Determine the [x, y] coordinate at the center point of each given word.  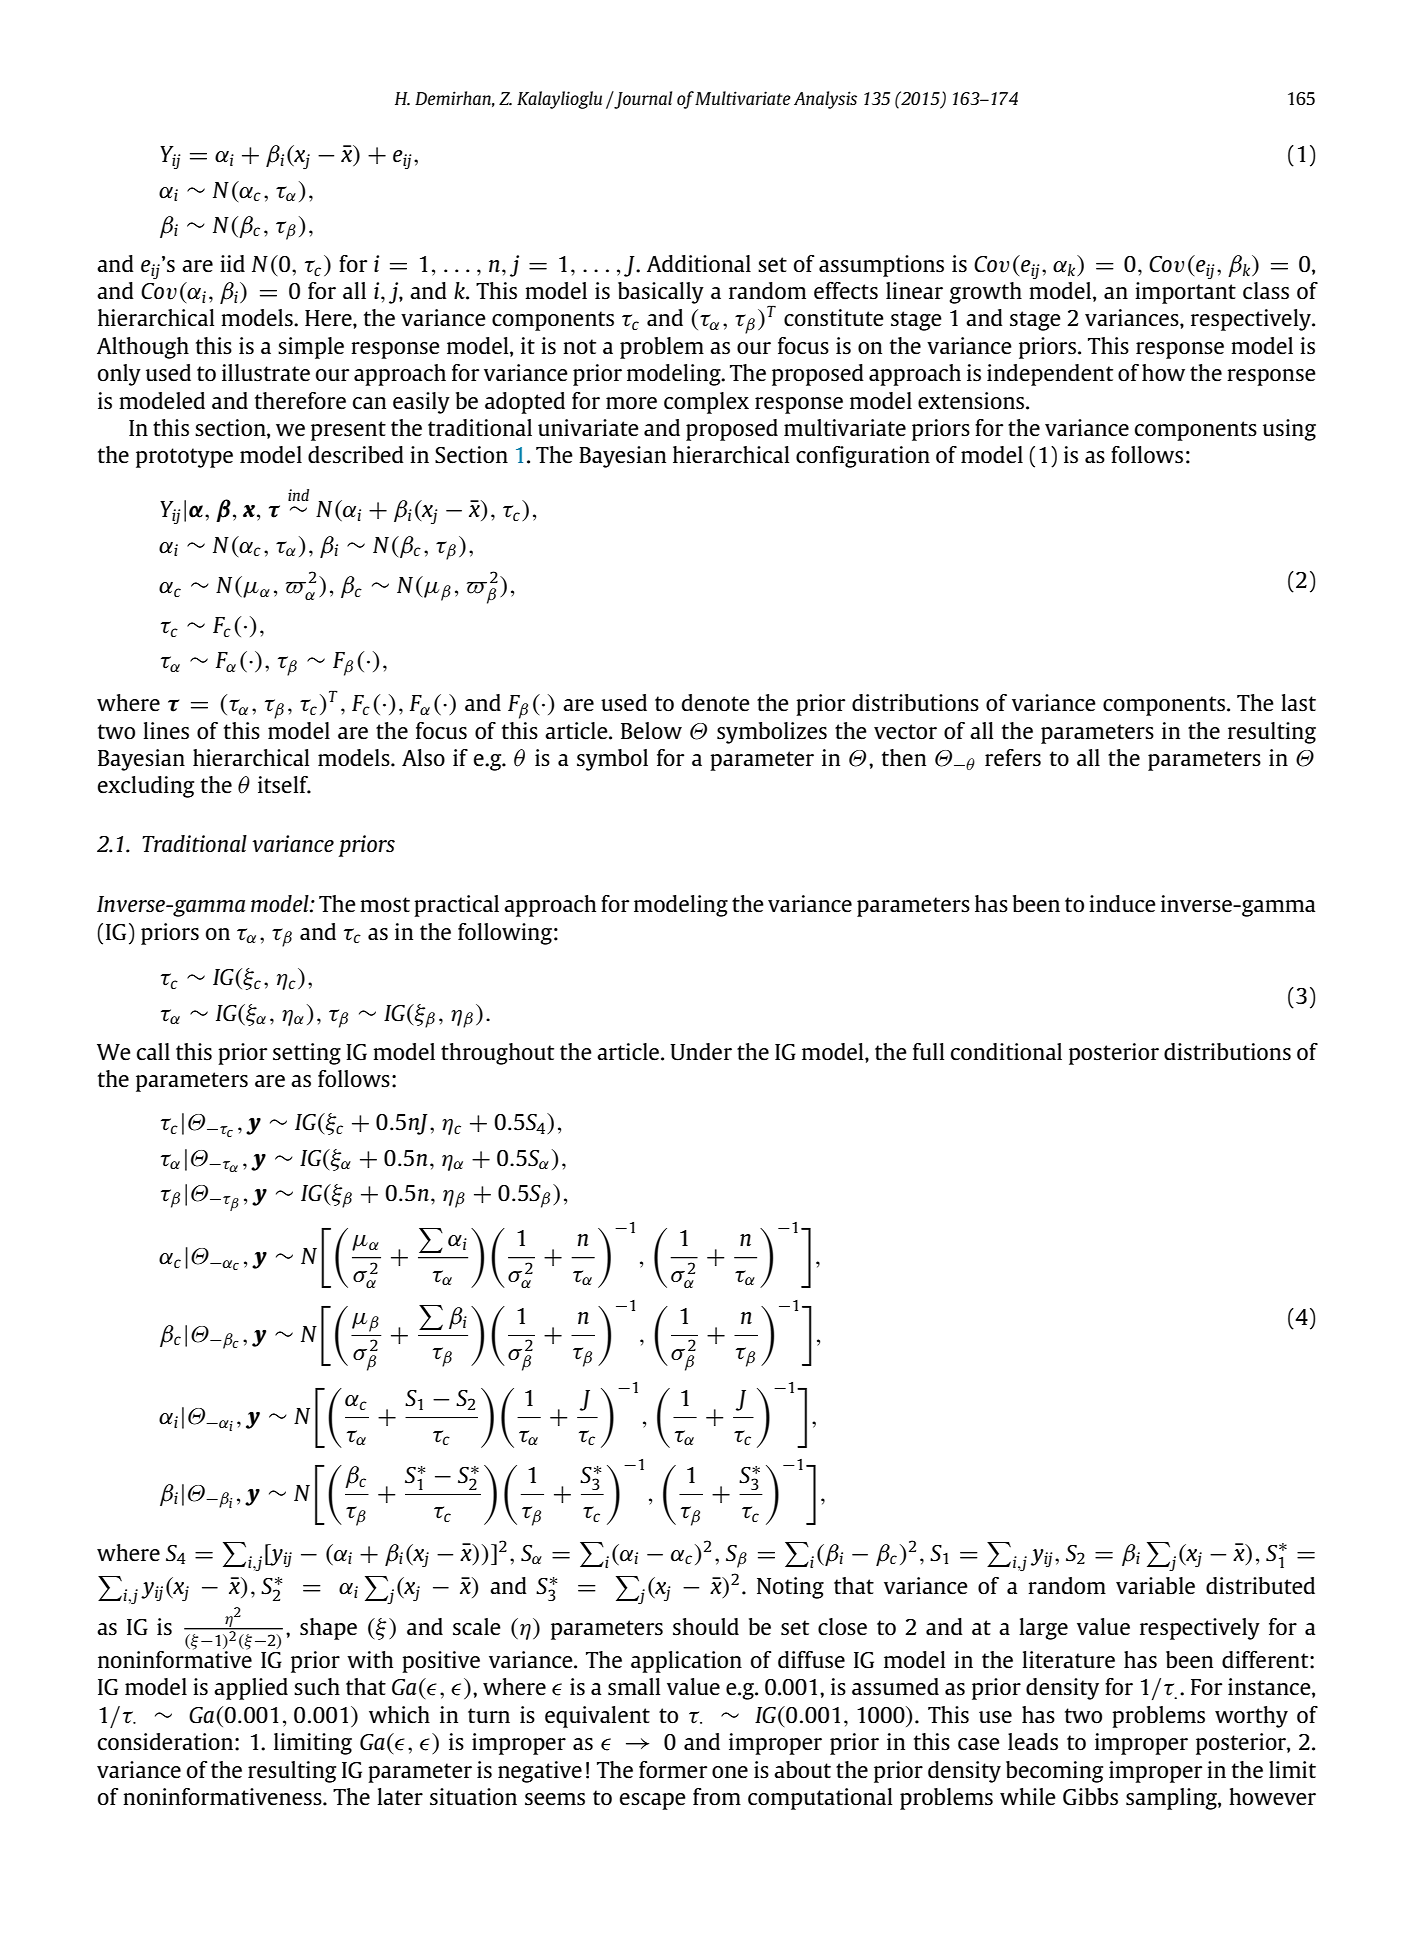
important [1185, 293]
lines [166, 731]
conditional [1006, 1052]
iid [232, 263]
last [1298, 703]
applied [251, 1689]
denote [716, 703]
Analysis [825, 100]
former [673, 1770]
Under [701, 1052]
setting [307, 1054]
